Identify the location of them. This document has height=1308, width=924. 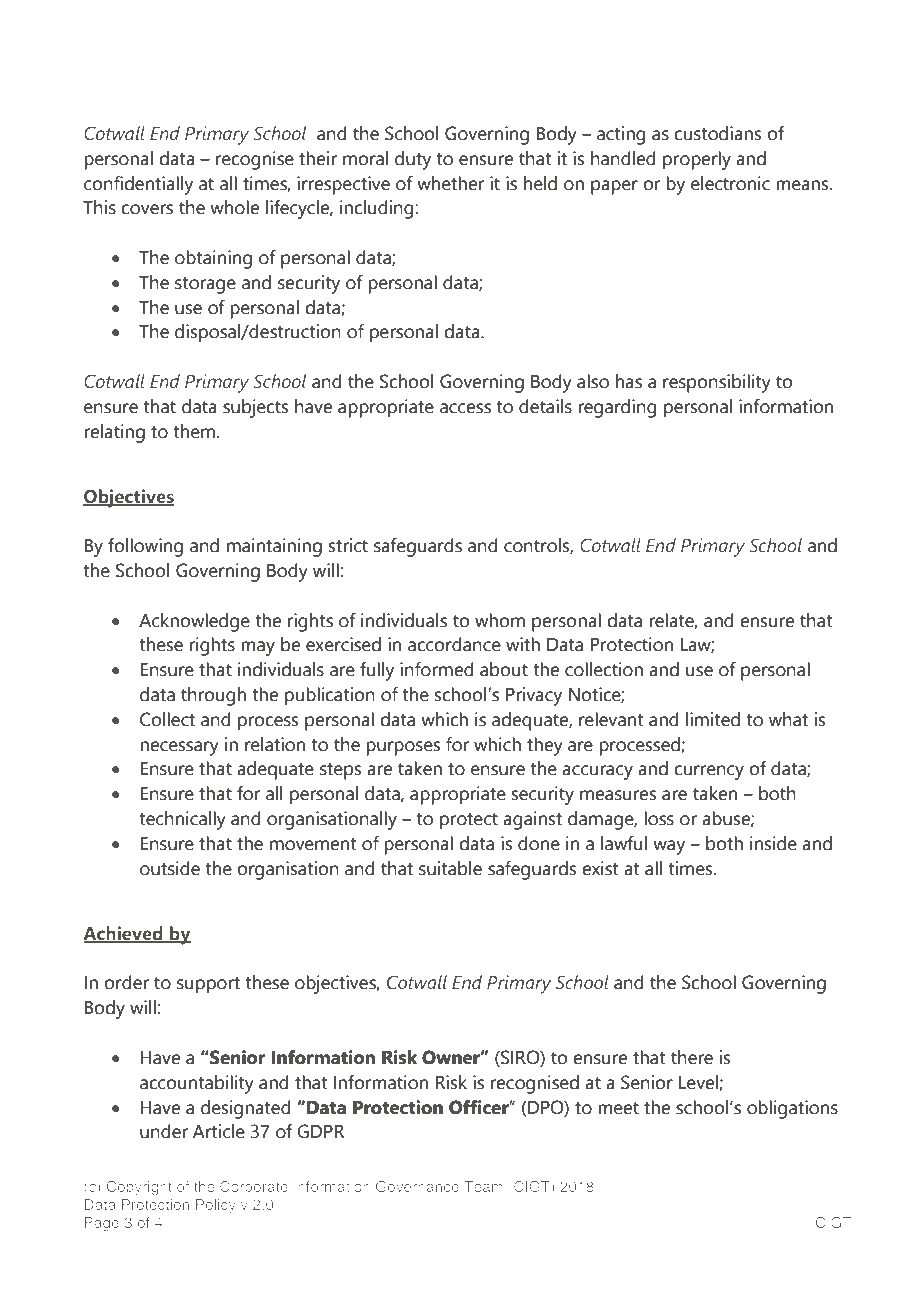
(194, 431).
